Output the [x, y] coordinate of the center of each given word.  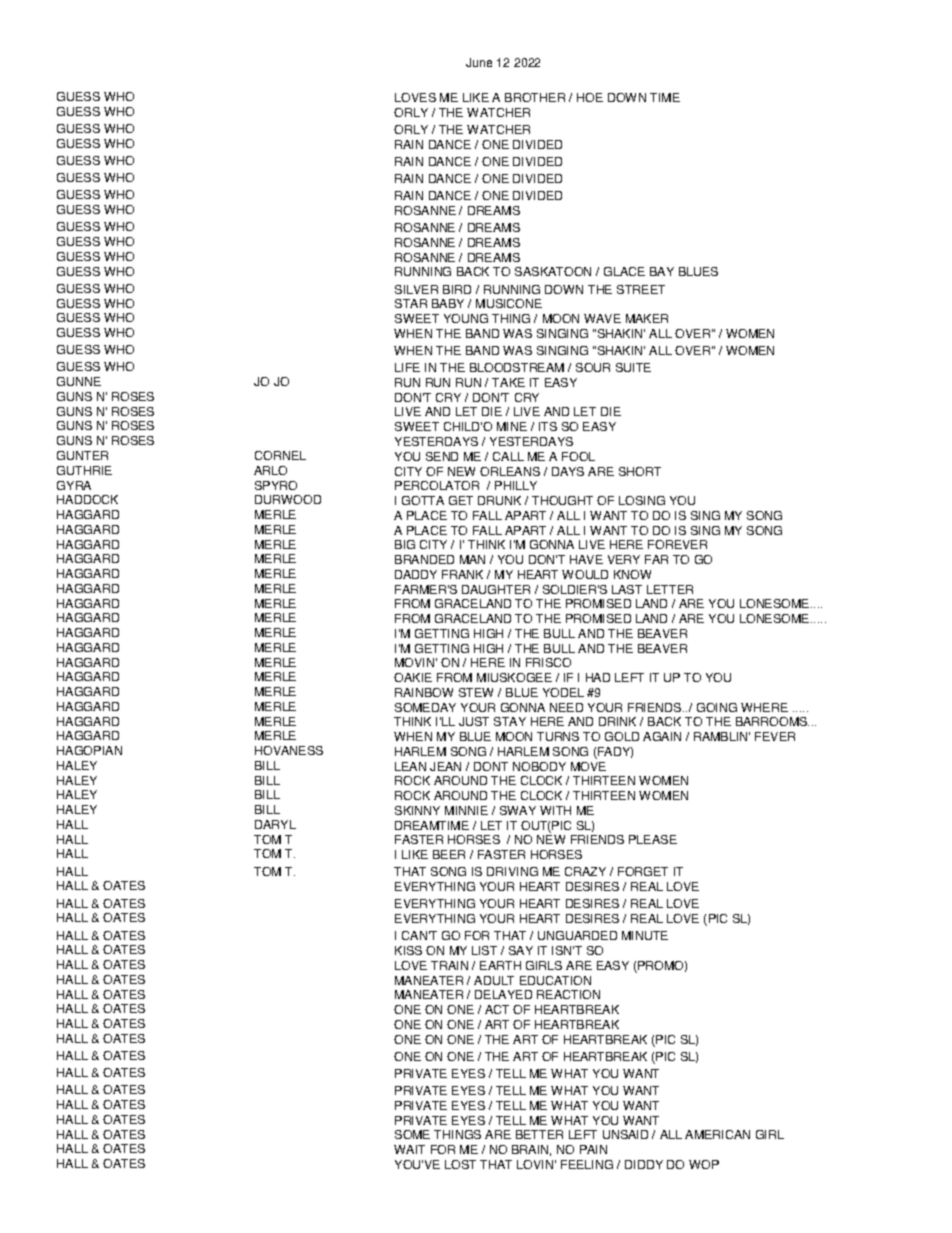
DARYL [275, 824]
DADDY [416, 574]
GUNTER [82, 455]
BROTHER [535, 97]
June [479, 62]
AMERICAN [717, 1134]
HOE [590, 97]
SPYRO [276, 485]
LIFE [407, 367]
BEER [449, 854]
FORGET [643, 871]
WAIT [409, 1149]
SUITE [633, 367]
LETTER [670, 589]
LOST [460, 1164]
